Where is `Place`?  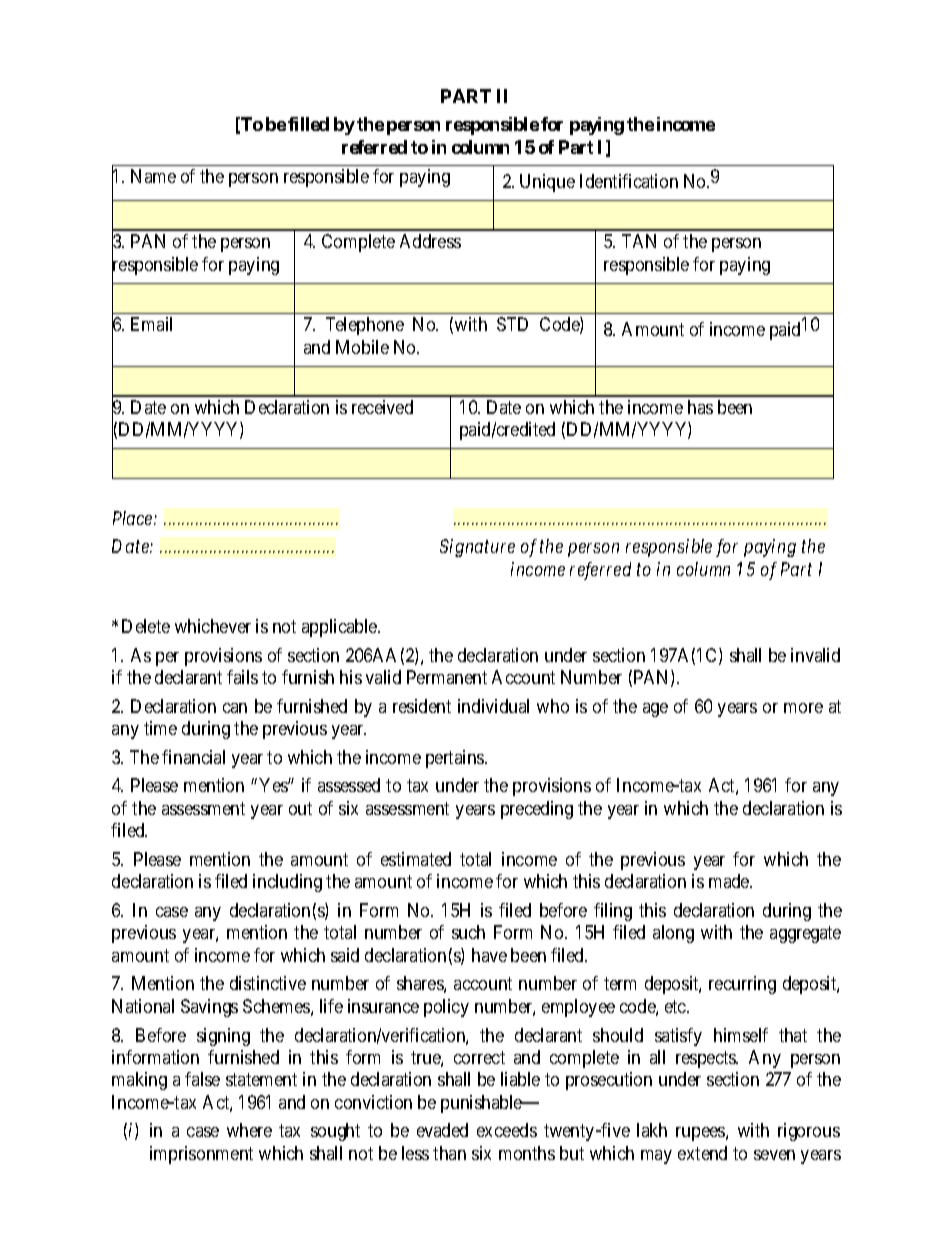 Place is located at coordinates (134, 518).
